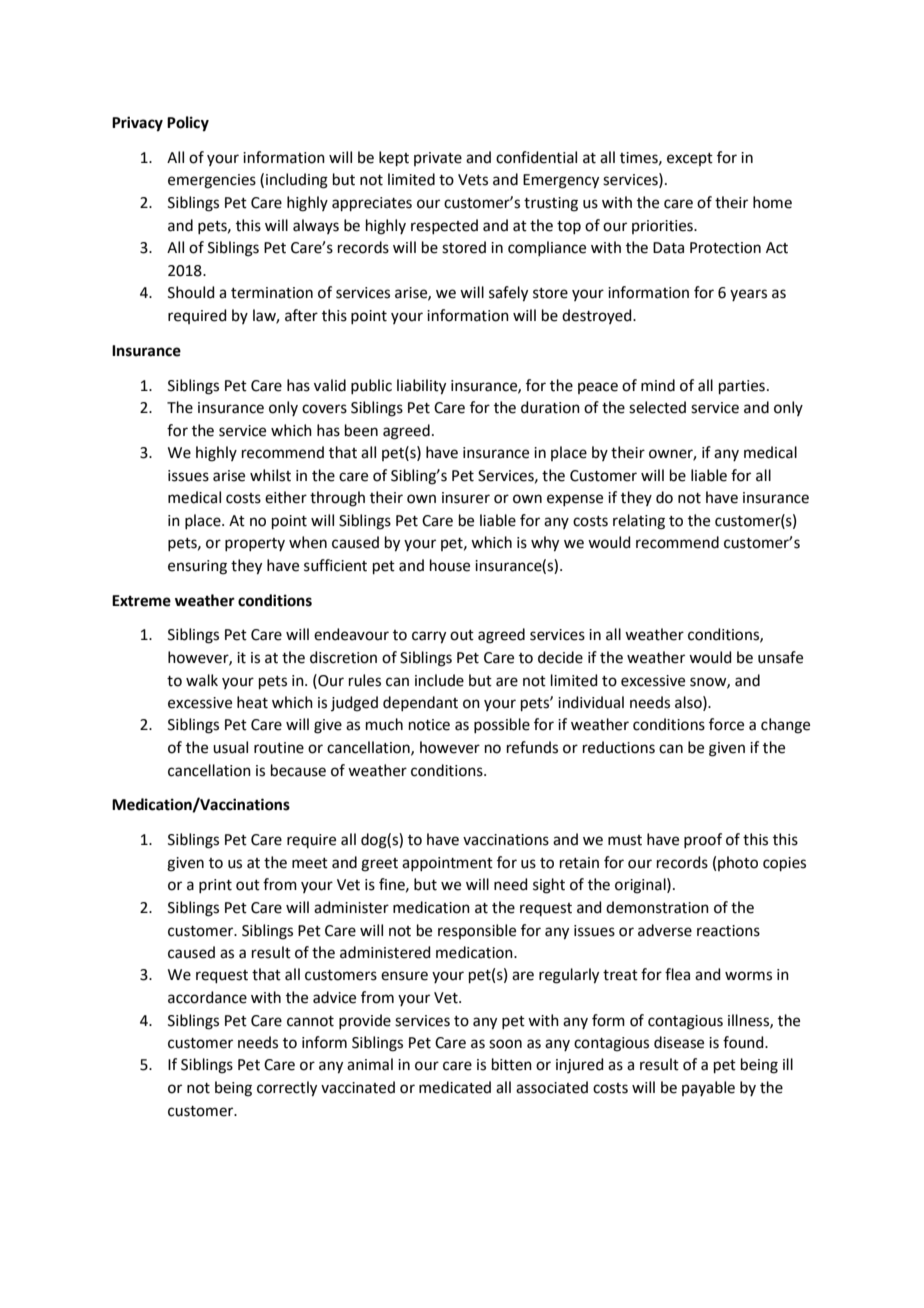  Describe the element at coordinates (287, 1089) in the document. I see `correctly` at that location.
